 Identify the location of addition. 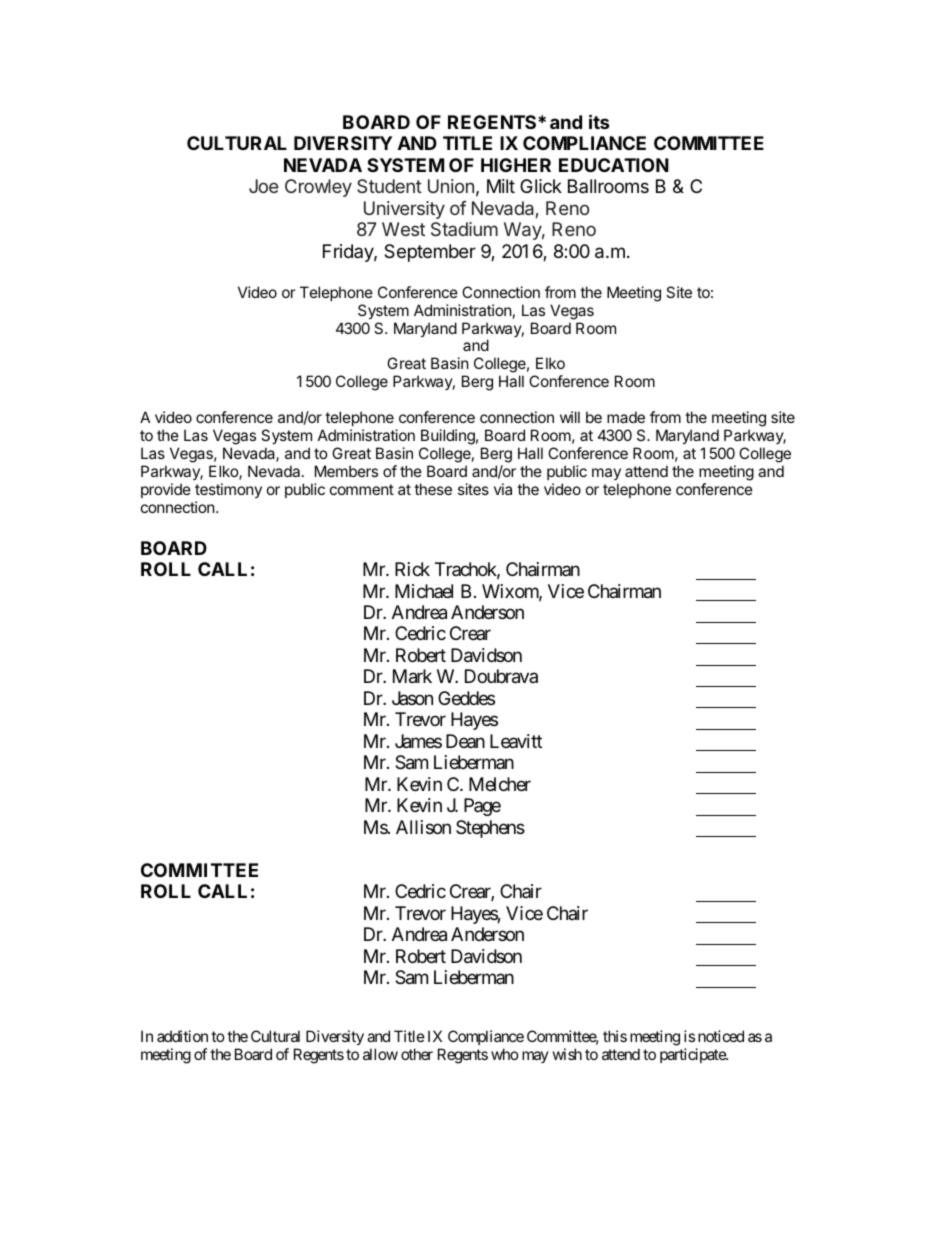
(182, 1036).
